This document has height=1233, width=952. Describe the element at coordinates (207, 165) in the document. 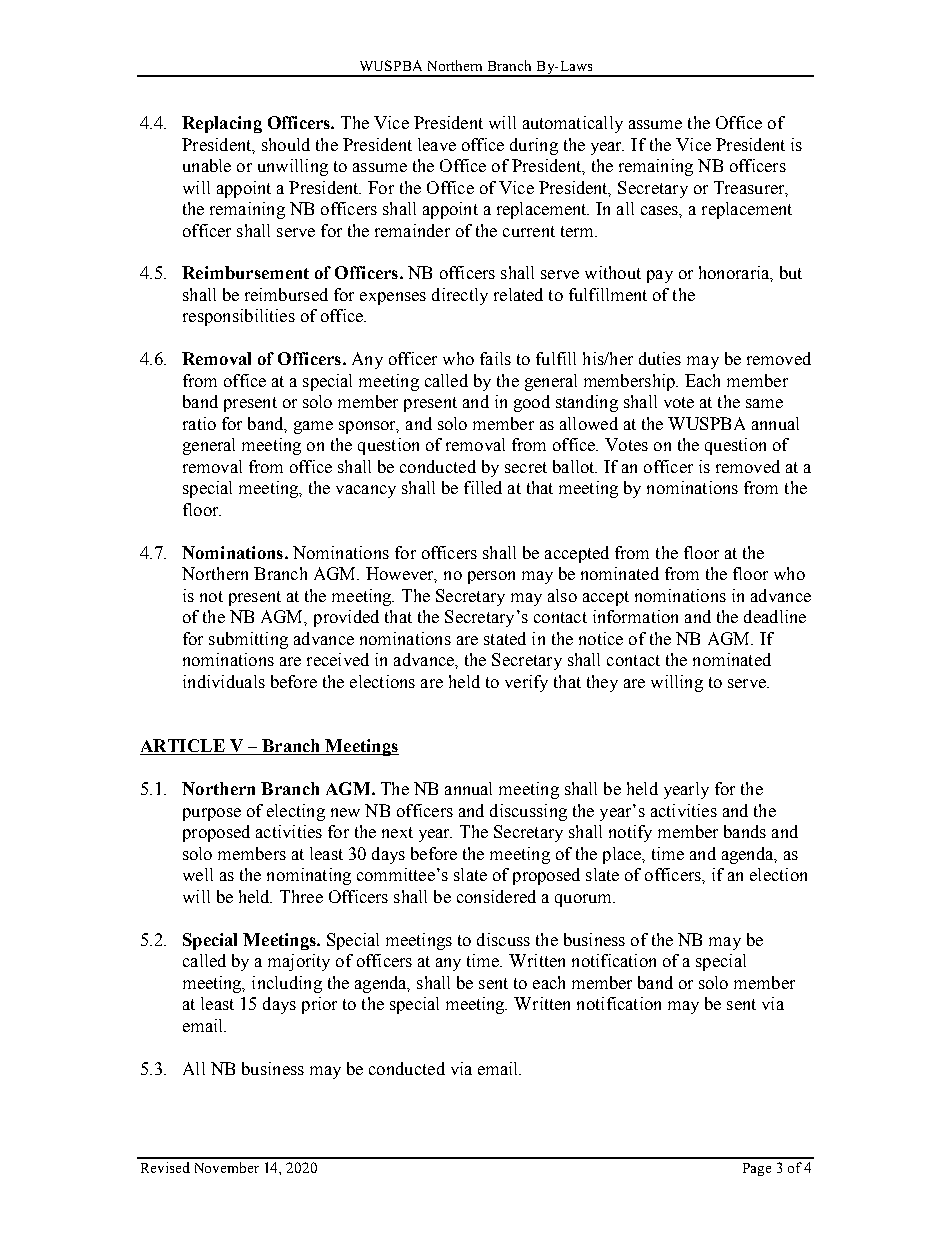

I see `unable` at that location.
